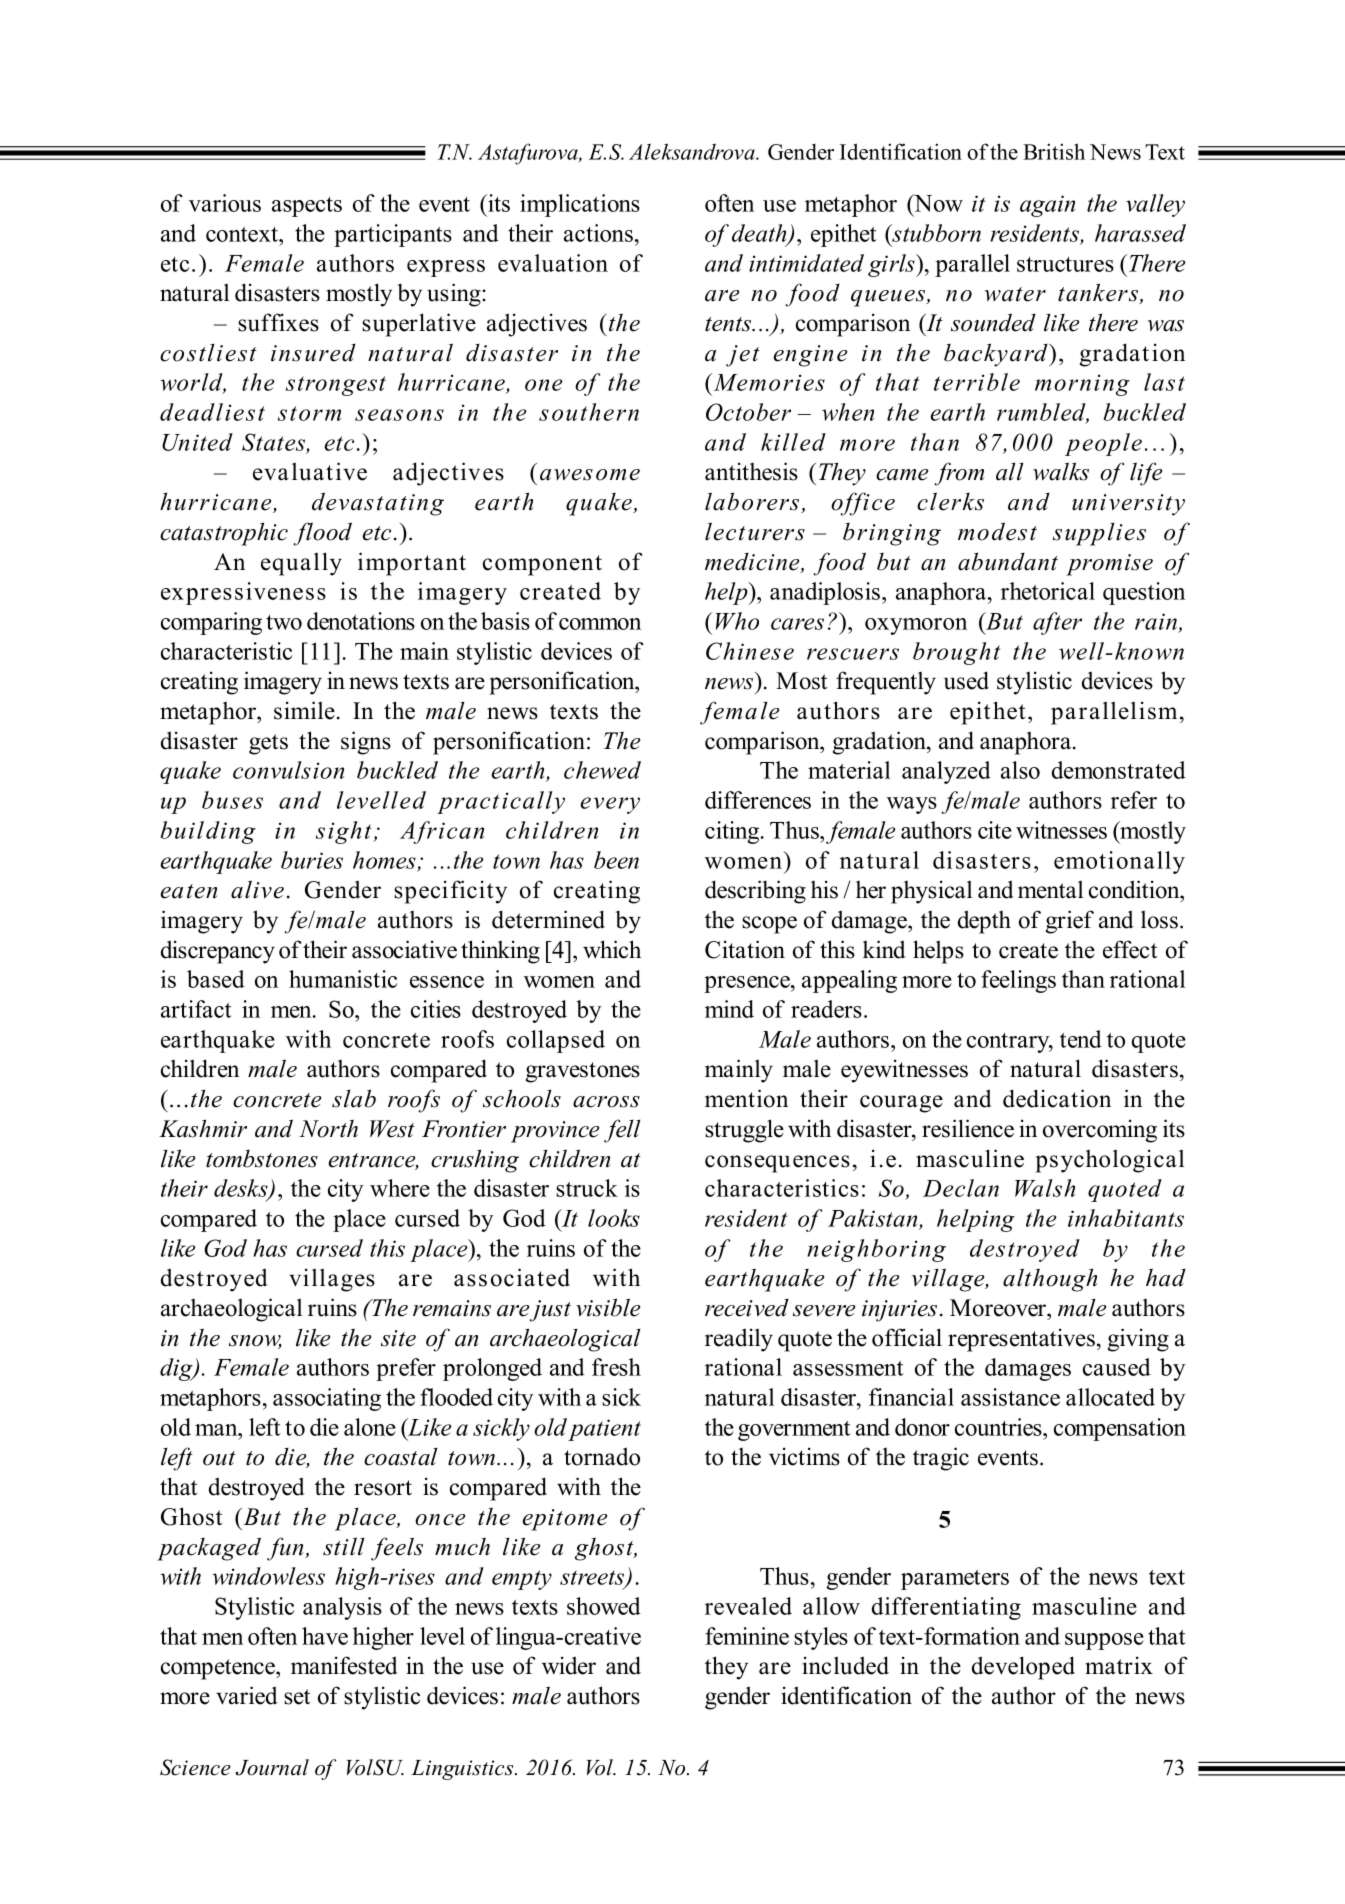  What do you see at coordinates (343, 979) in the image?
I see `humanistic` at bounding box center [343, 979].
